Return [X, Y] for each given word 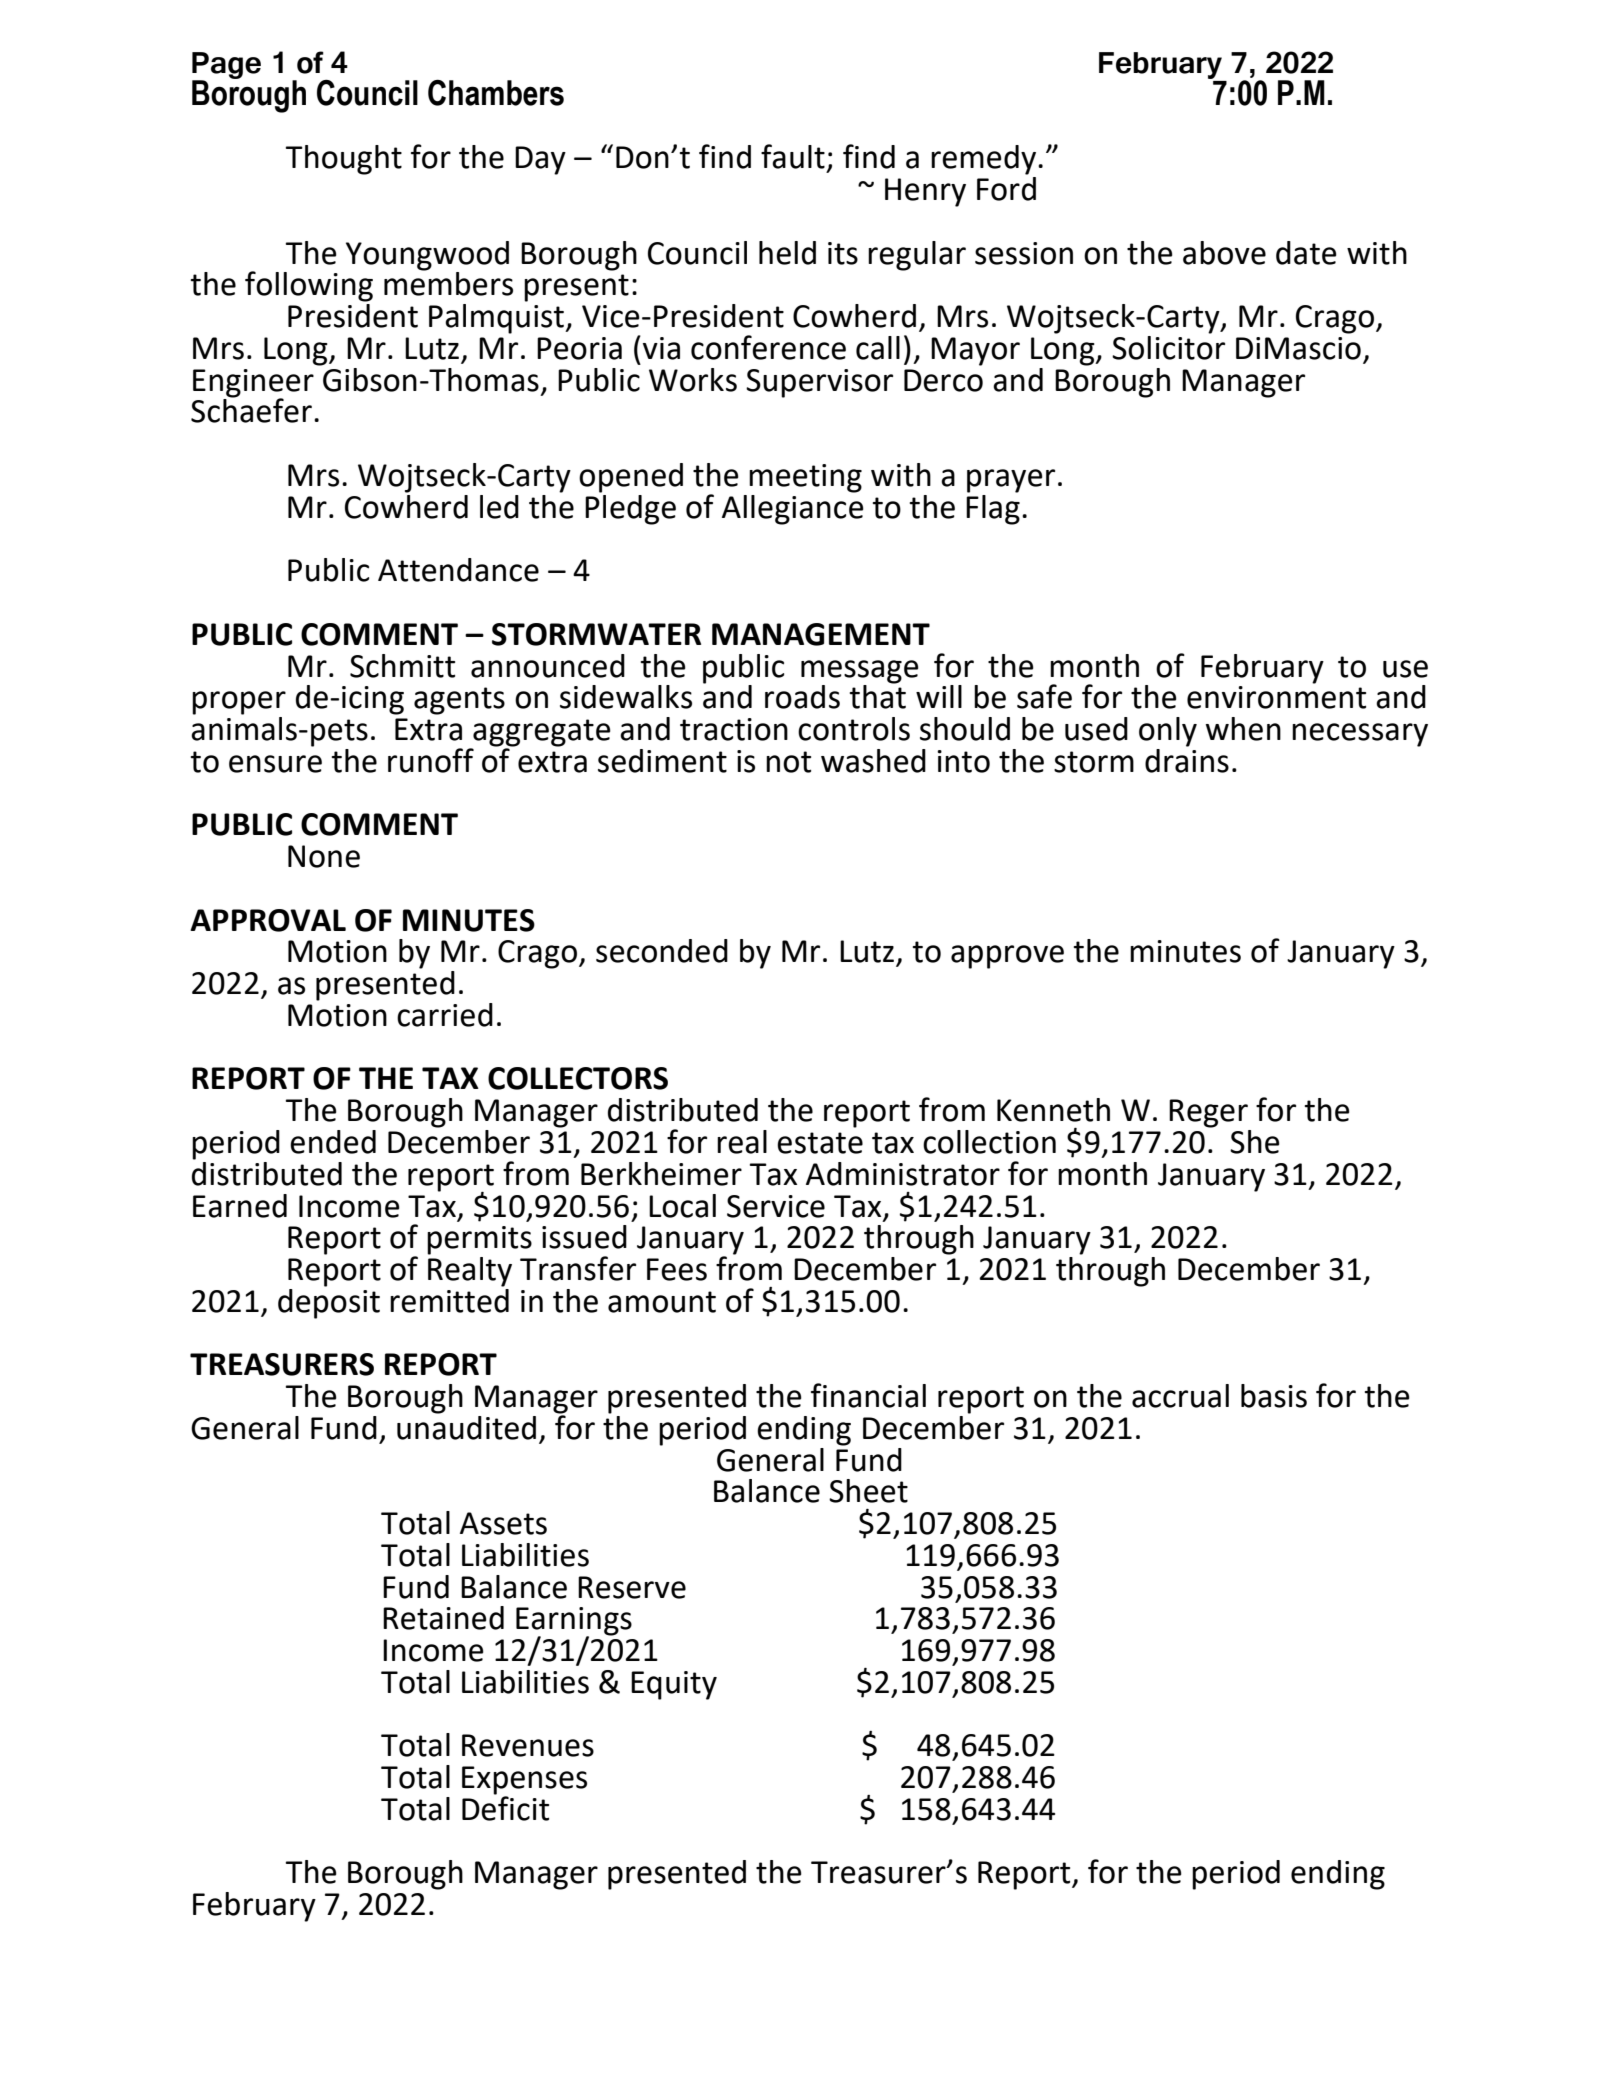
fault [793, 156]
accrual [1180, 1396]
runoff [431, 760]
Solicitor [1168, 346]
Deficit [505, 1807]
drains [1187, 759]
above [1224, 253]
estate [820, 1143]
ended [333, 1142]
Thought [344, 160]
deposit [329, 1302]
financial [868, 1395]
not [788, 762]
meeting [805, 478]
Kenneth [1053, 1110]
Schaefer [251, 410]
